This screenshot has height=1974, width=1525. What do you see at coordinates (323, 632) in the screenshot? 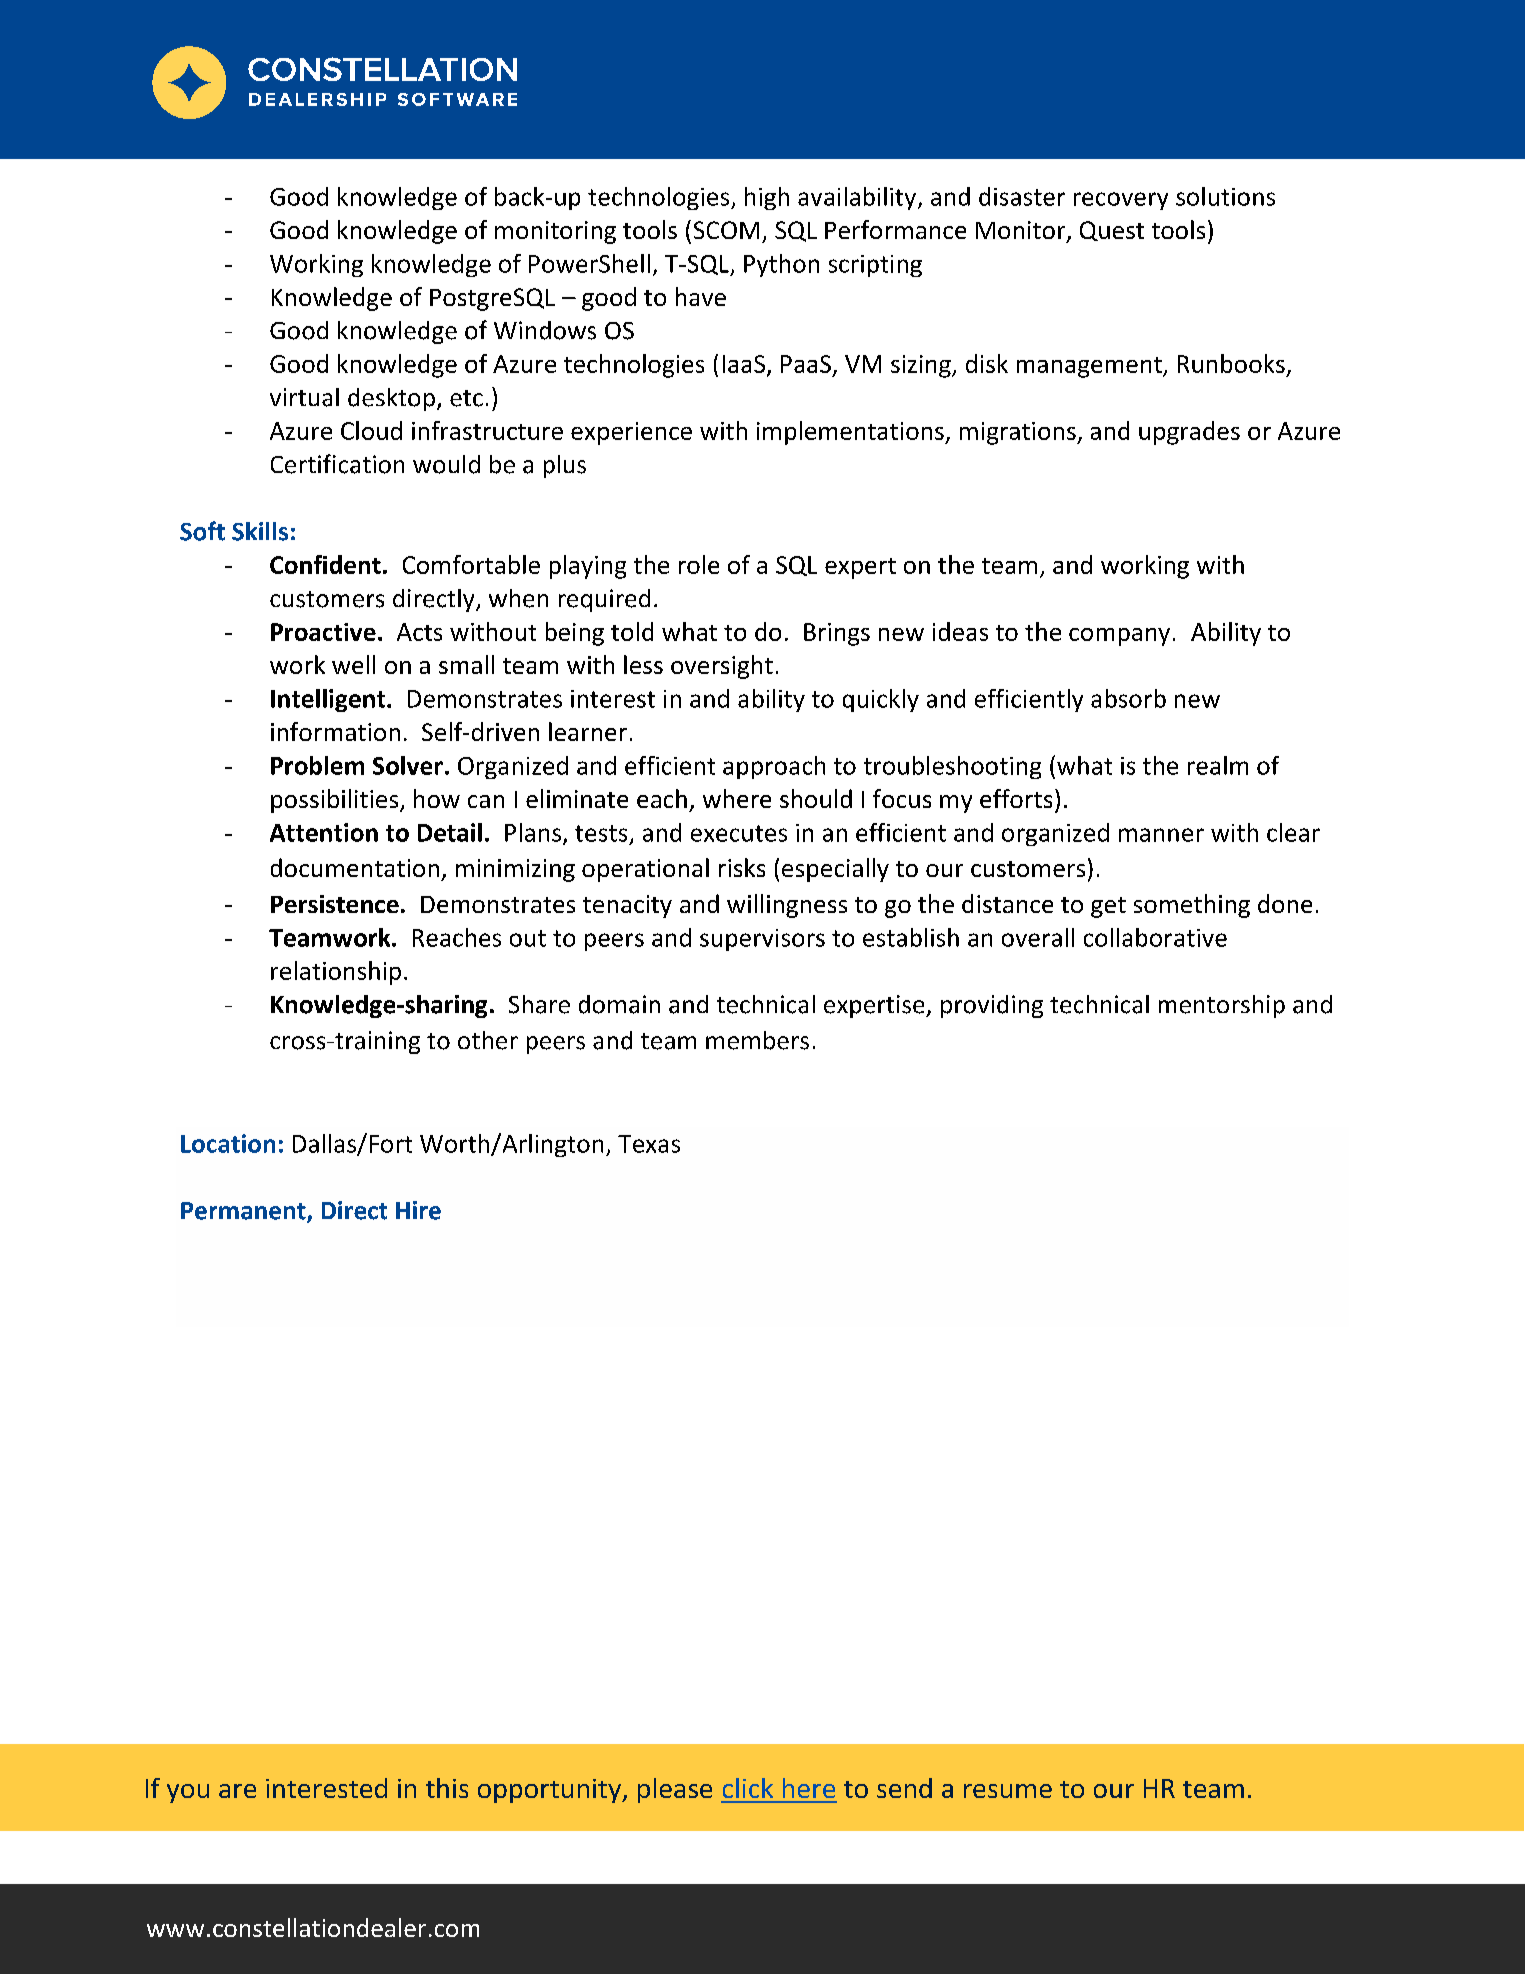
I see `Proactive` at bounding box center [323, 632].
